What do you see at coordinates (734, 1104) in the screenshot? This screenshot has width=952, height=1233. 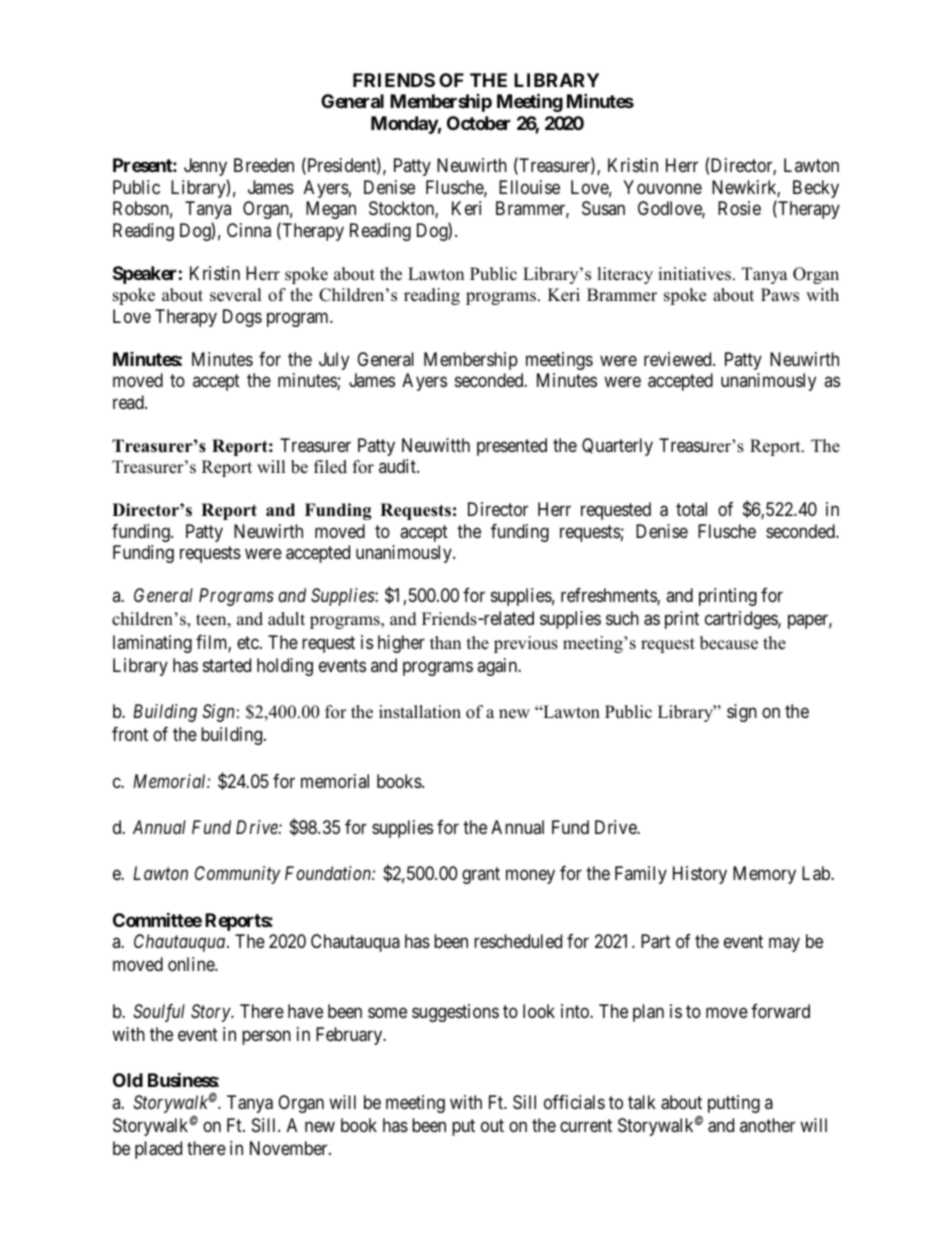 I see `putting` at bounding box center [734, 1104].
